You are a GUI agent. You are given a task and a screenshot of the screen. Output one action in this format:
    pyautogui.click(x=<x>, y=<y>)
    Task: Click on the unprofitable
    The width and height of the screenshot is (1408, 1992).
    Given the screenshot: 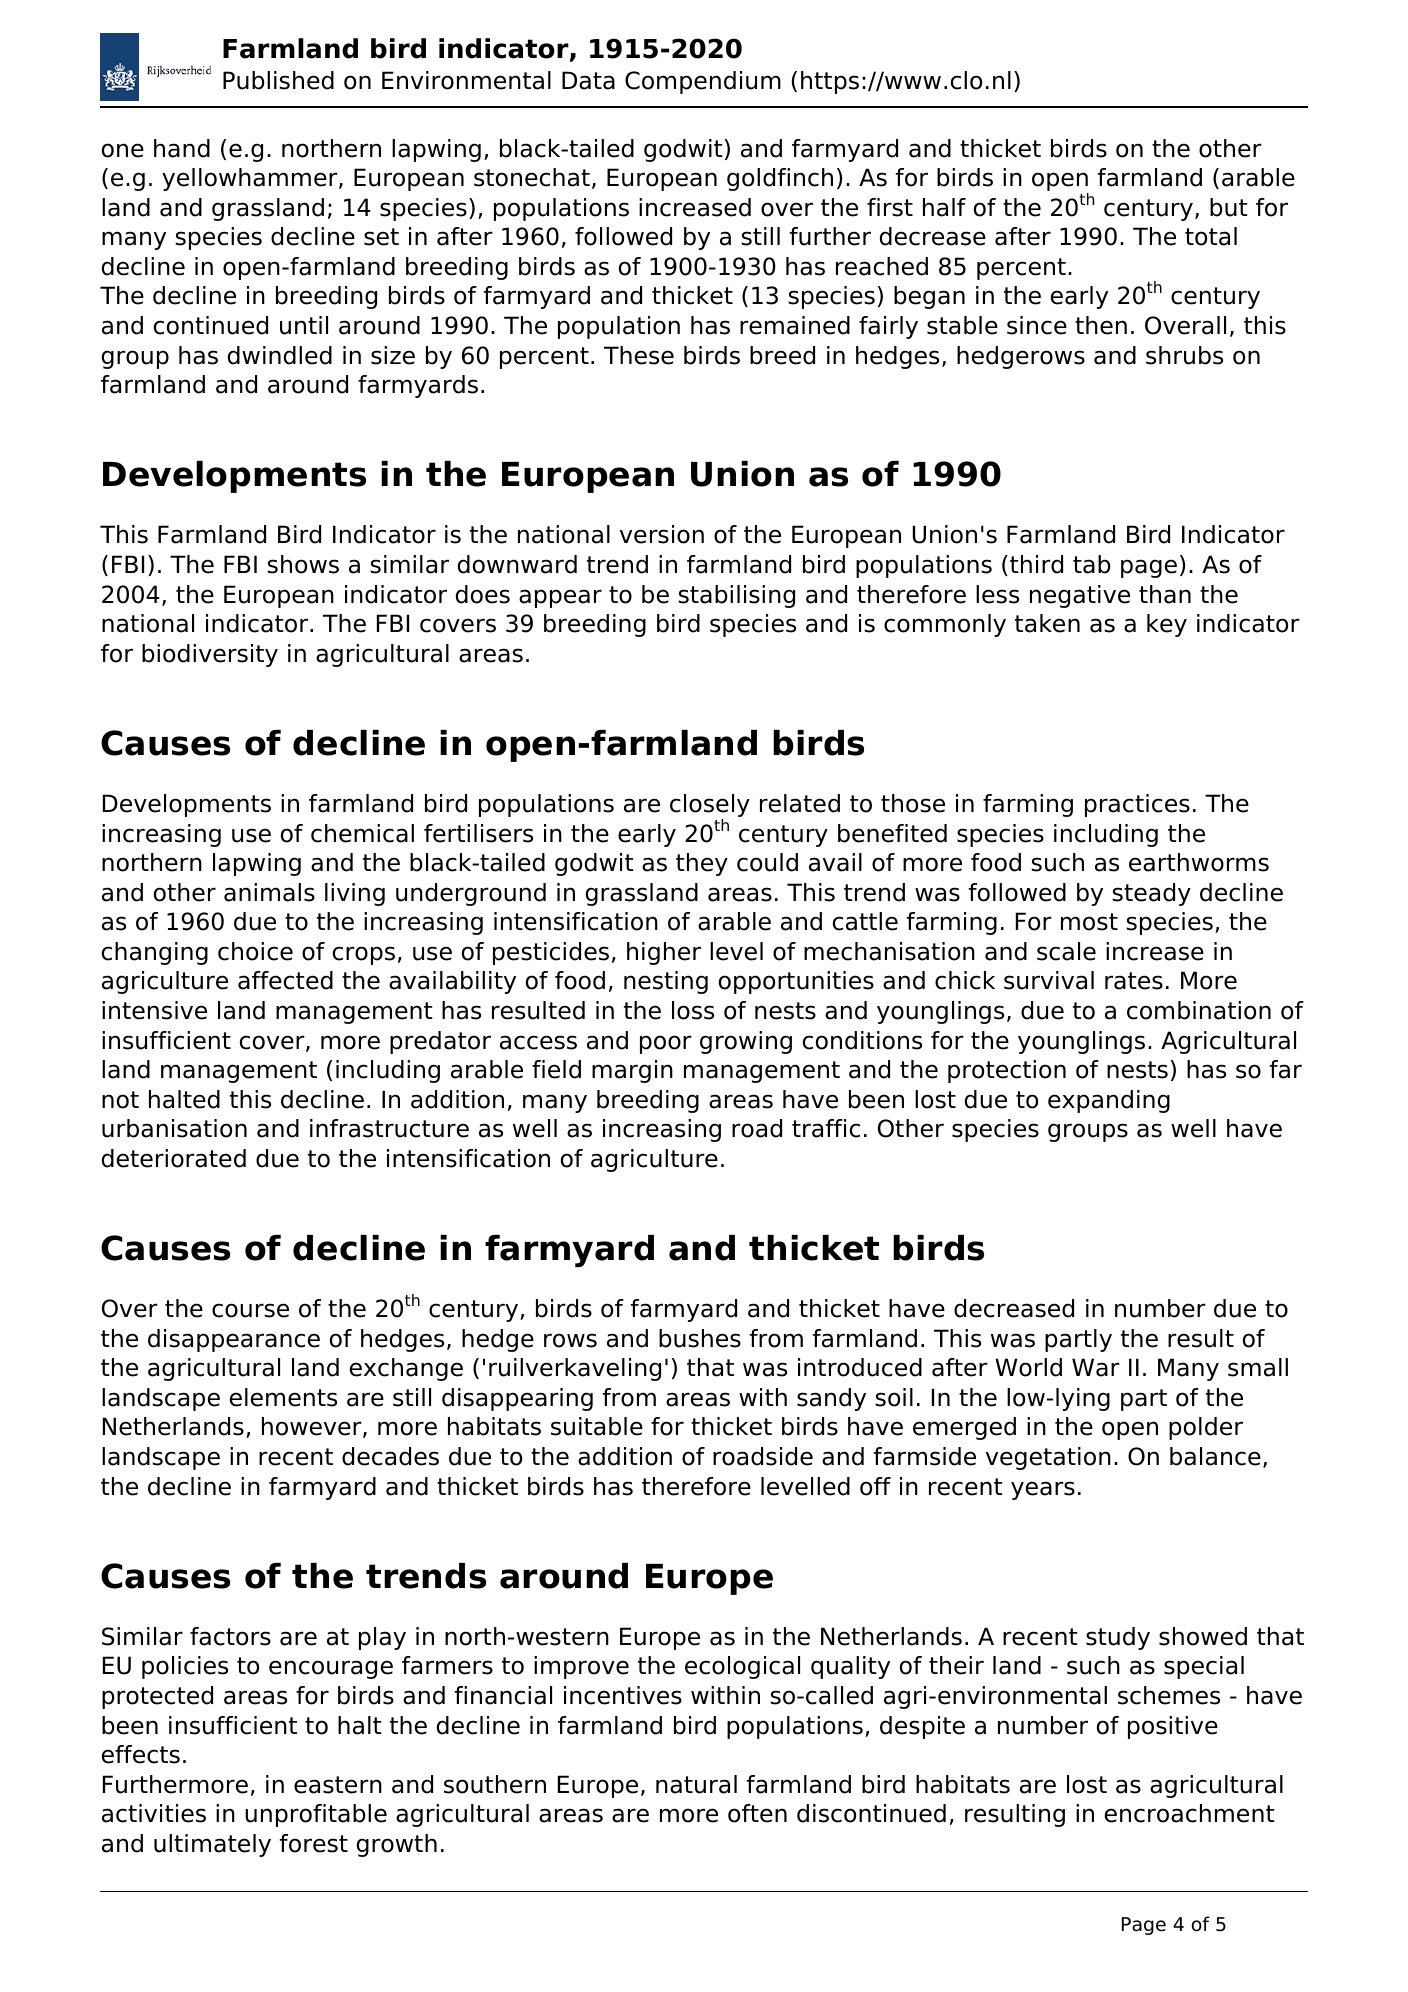 What is the action you would take?
    pyautogui.click(x=316, y=1815)
